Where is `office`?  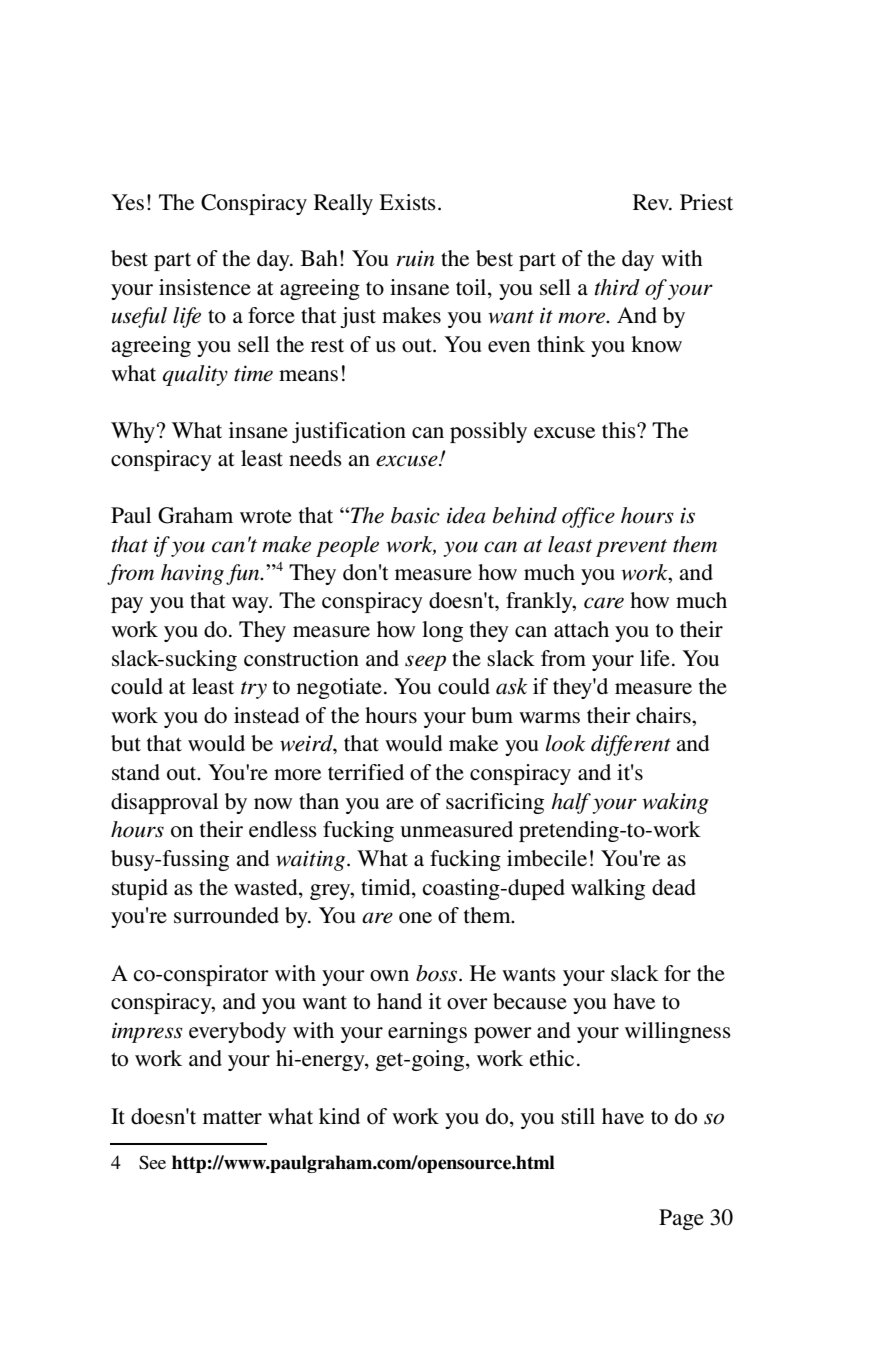 office is located at coordinates (588, 517).
